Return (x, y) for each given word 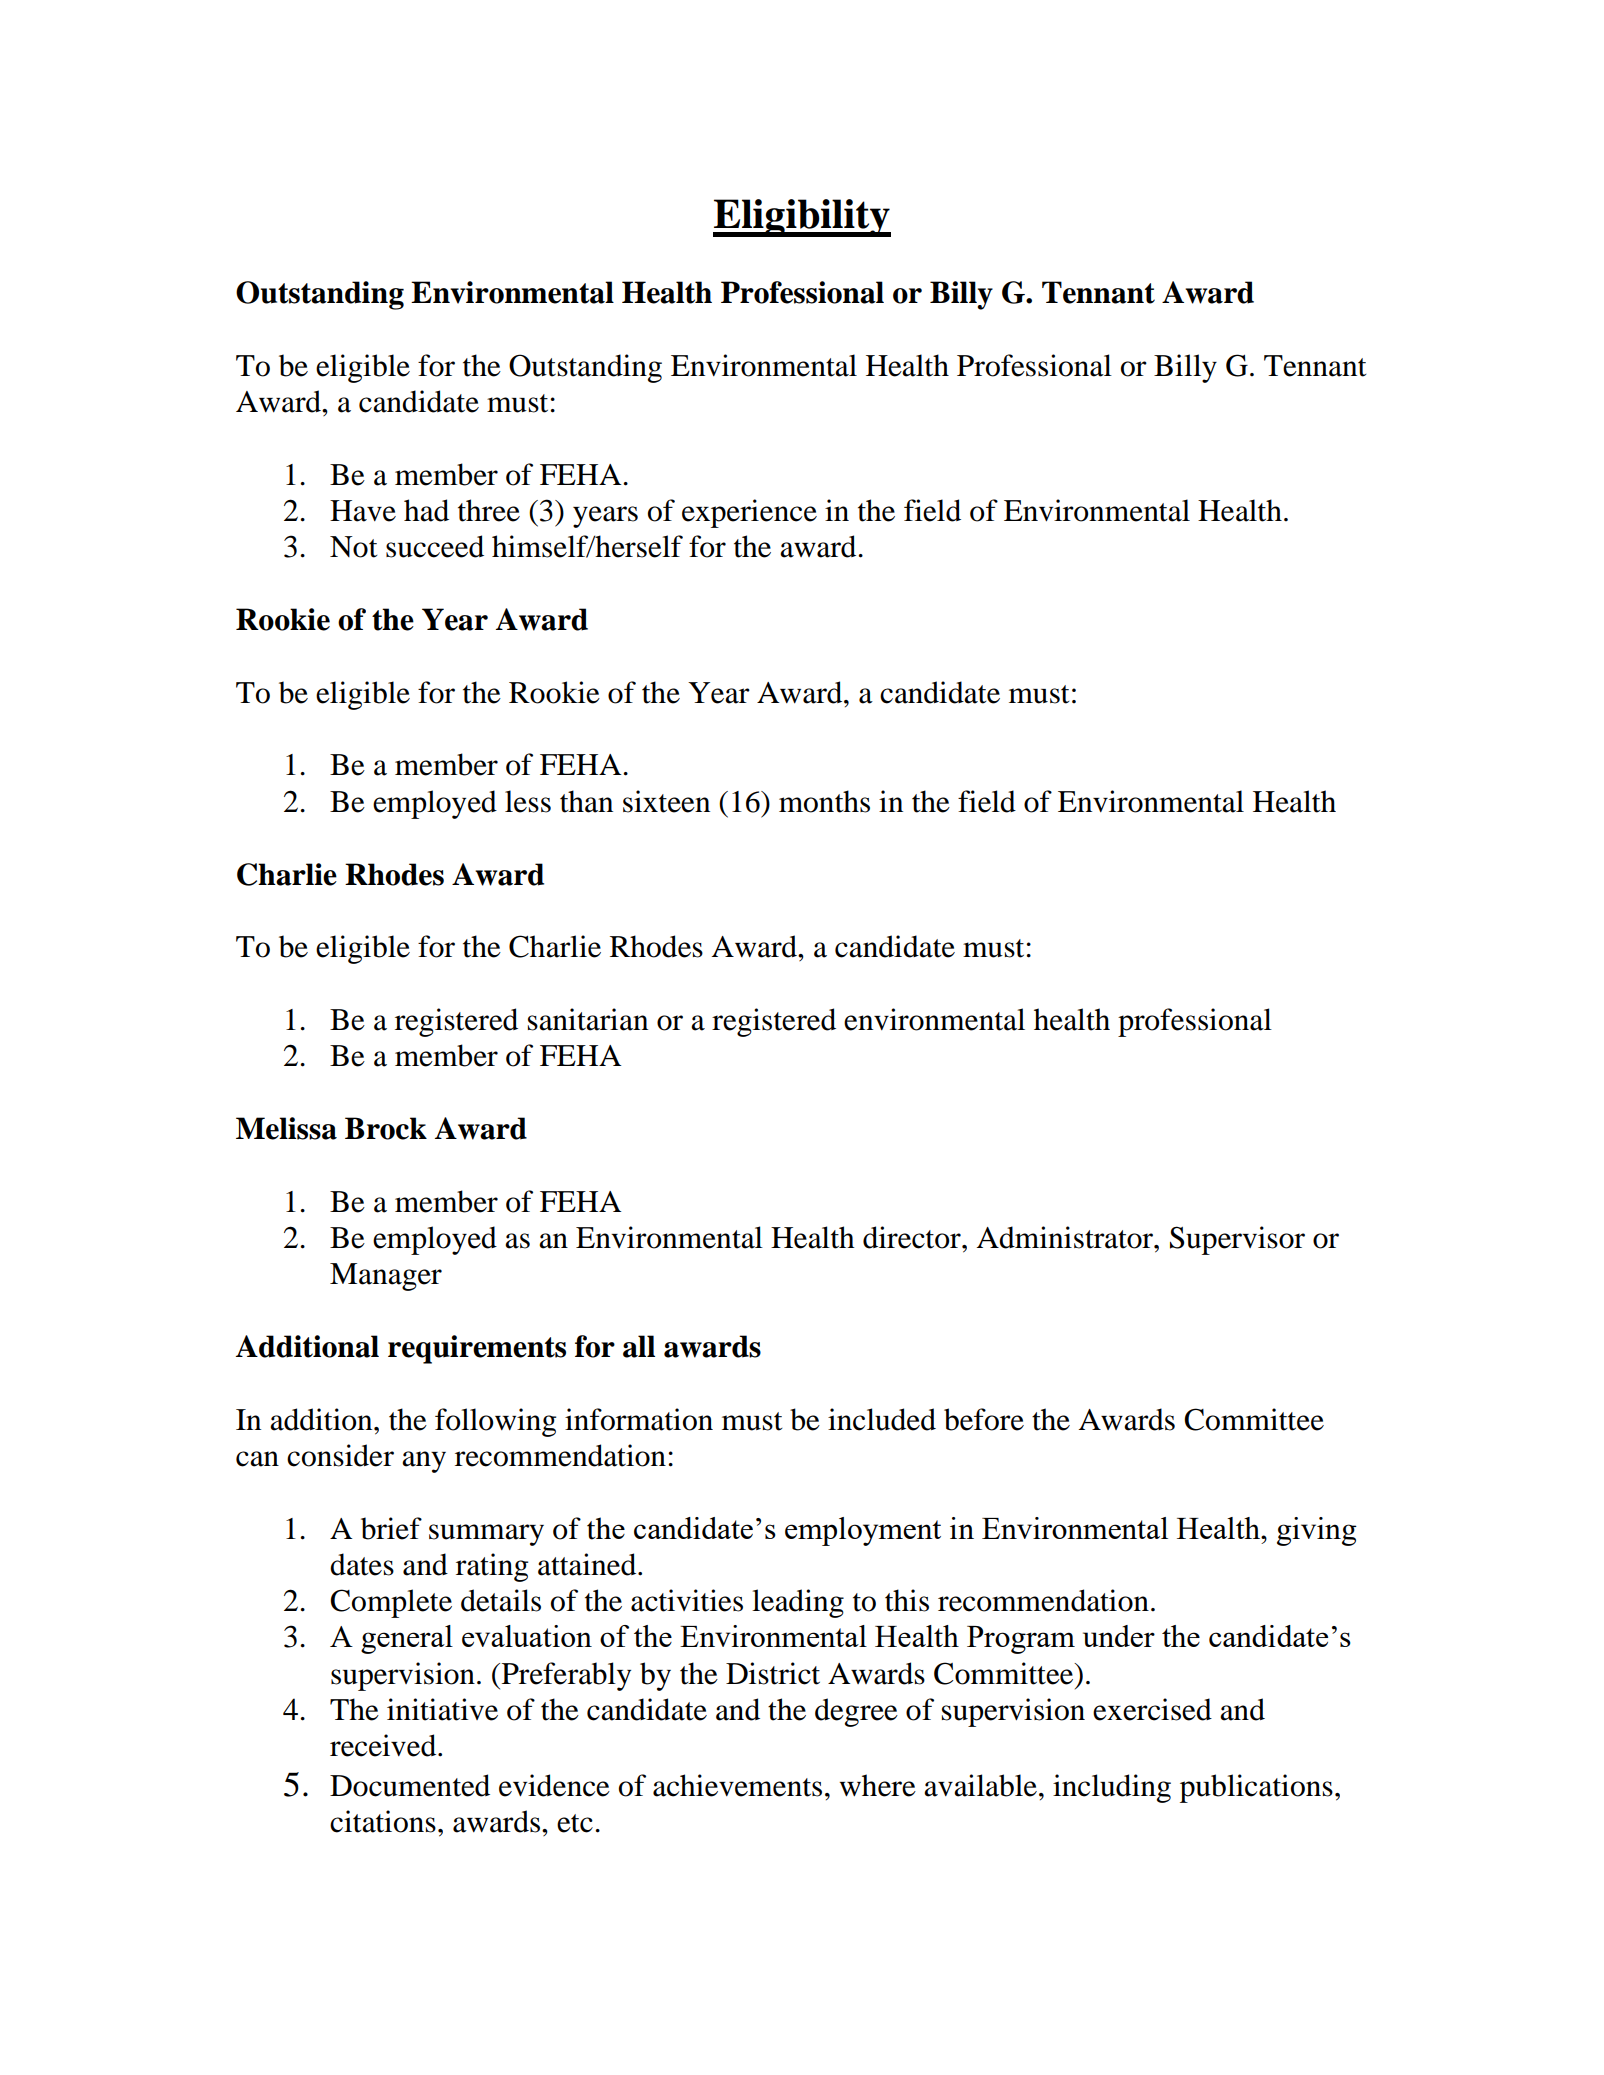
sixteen (666, 801)
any (424, 1462)
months (824, 801)
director (913, 1237)
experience (749, 513)
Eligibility (802, 218)
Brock (386, 1128)
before (984, 1419)
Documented (410, 1785)
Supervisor (1237, 1240)
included (882, 1419)
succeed (435, 546)
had (426, 510)
